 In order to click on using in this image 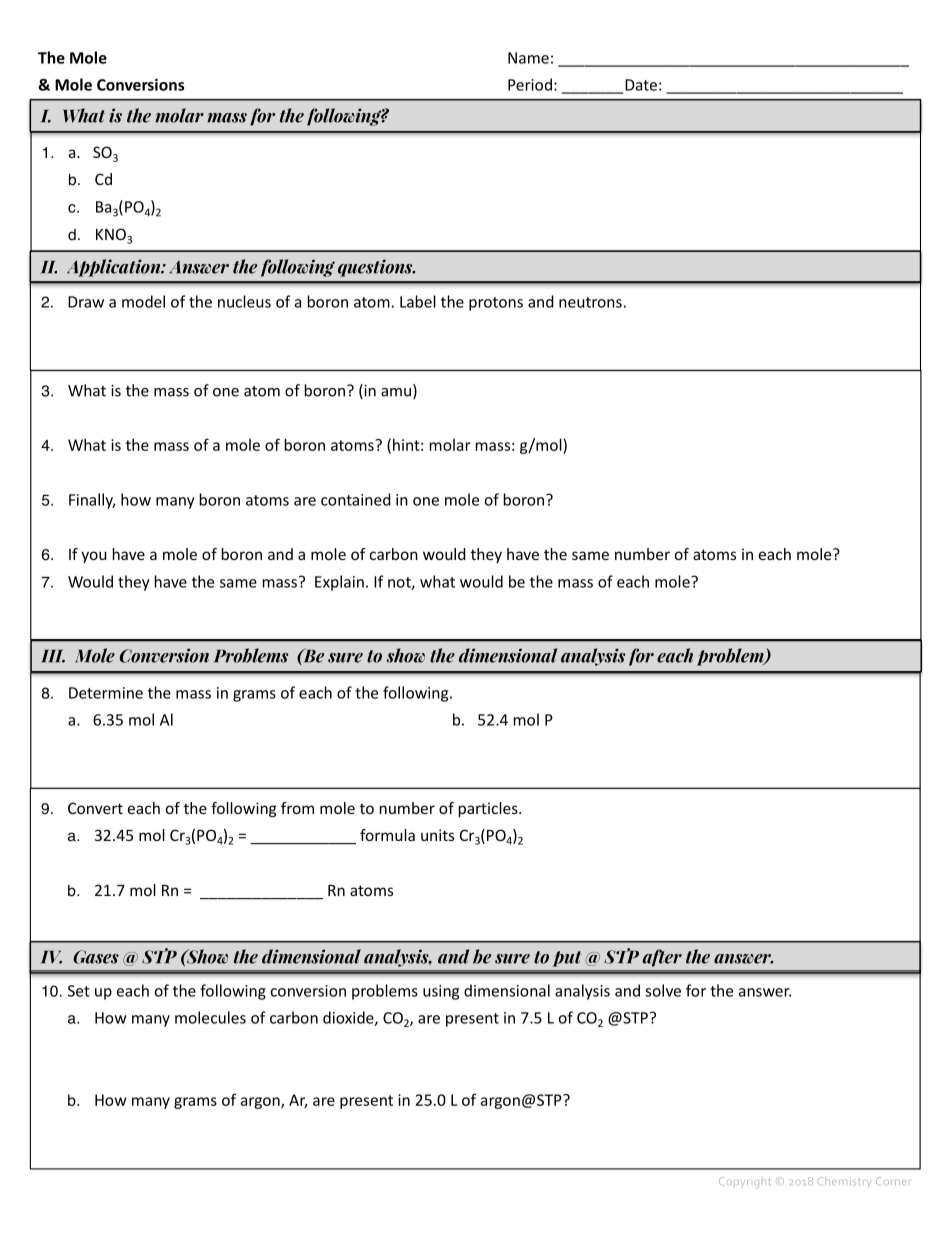, I will do `click(441, 992)`.
